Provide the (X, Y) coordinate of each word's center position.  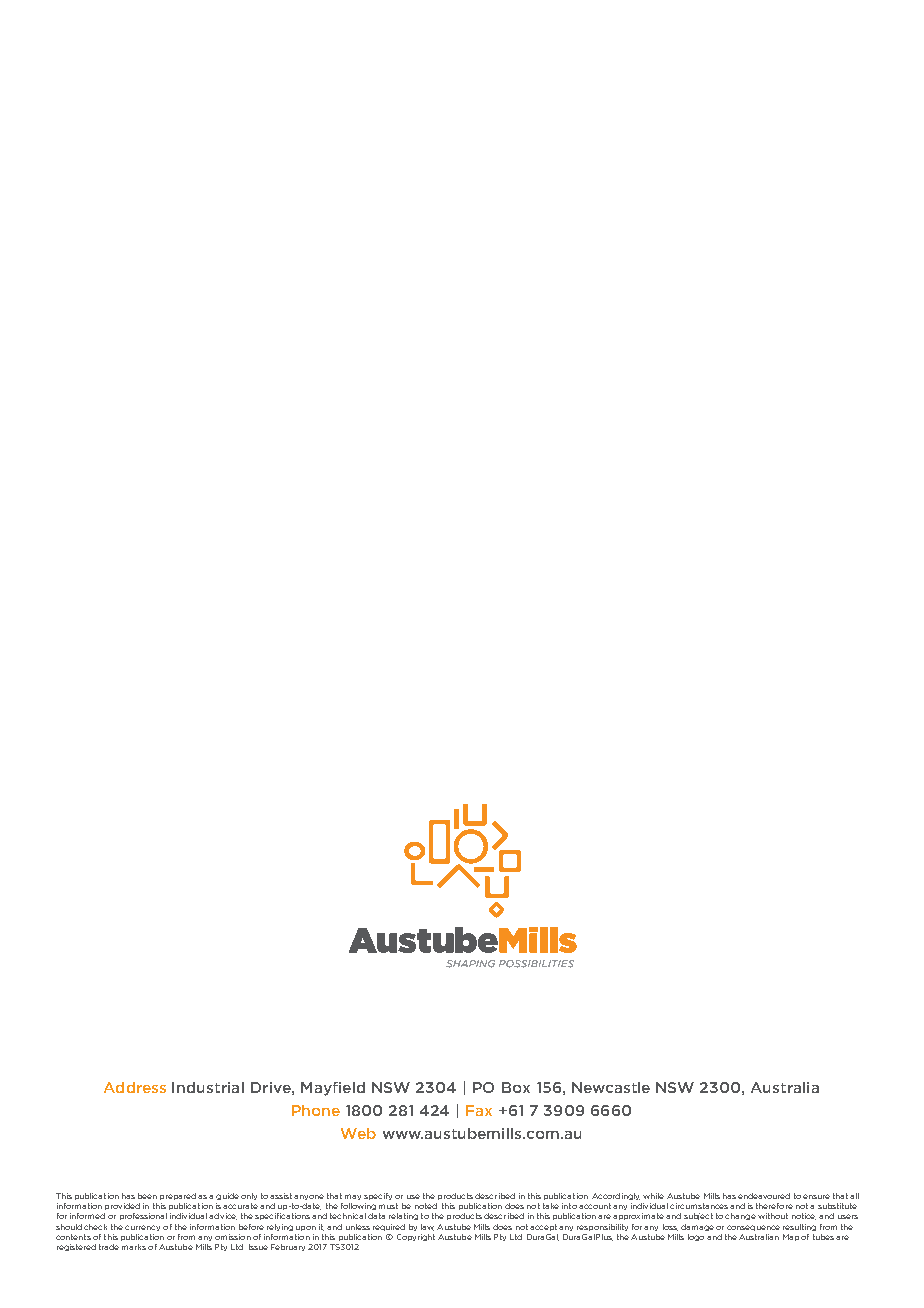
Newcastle (611, 1087)
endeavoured (764, 1196)
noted (426, 1206)
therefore (774, 1206)
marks (134, 1247)
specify (378, 1196)
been (147, 1196)
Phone (316, 1110)
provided (122, 1206)
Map (791, 1237)
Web (358, 1133)
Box (516, 1087)
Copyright (416, 1237)
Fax (479, 1110)
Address (135, 1087)
